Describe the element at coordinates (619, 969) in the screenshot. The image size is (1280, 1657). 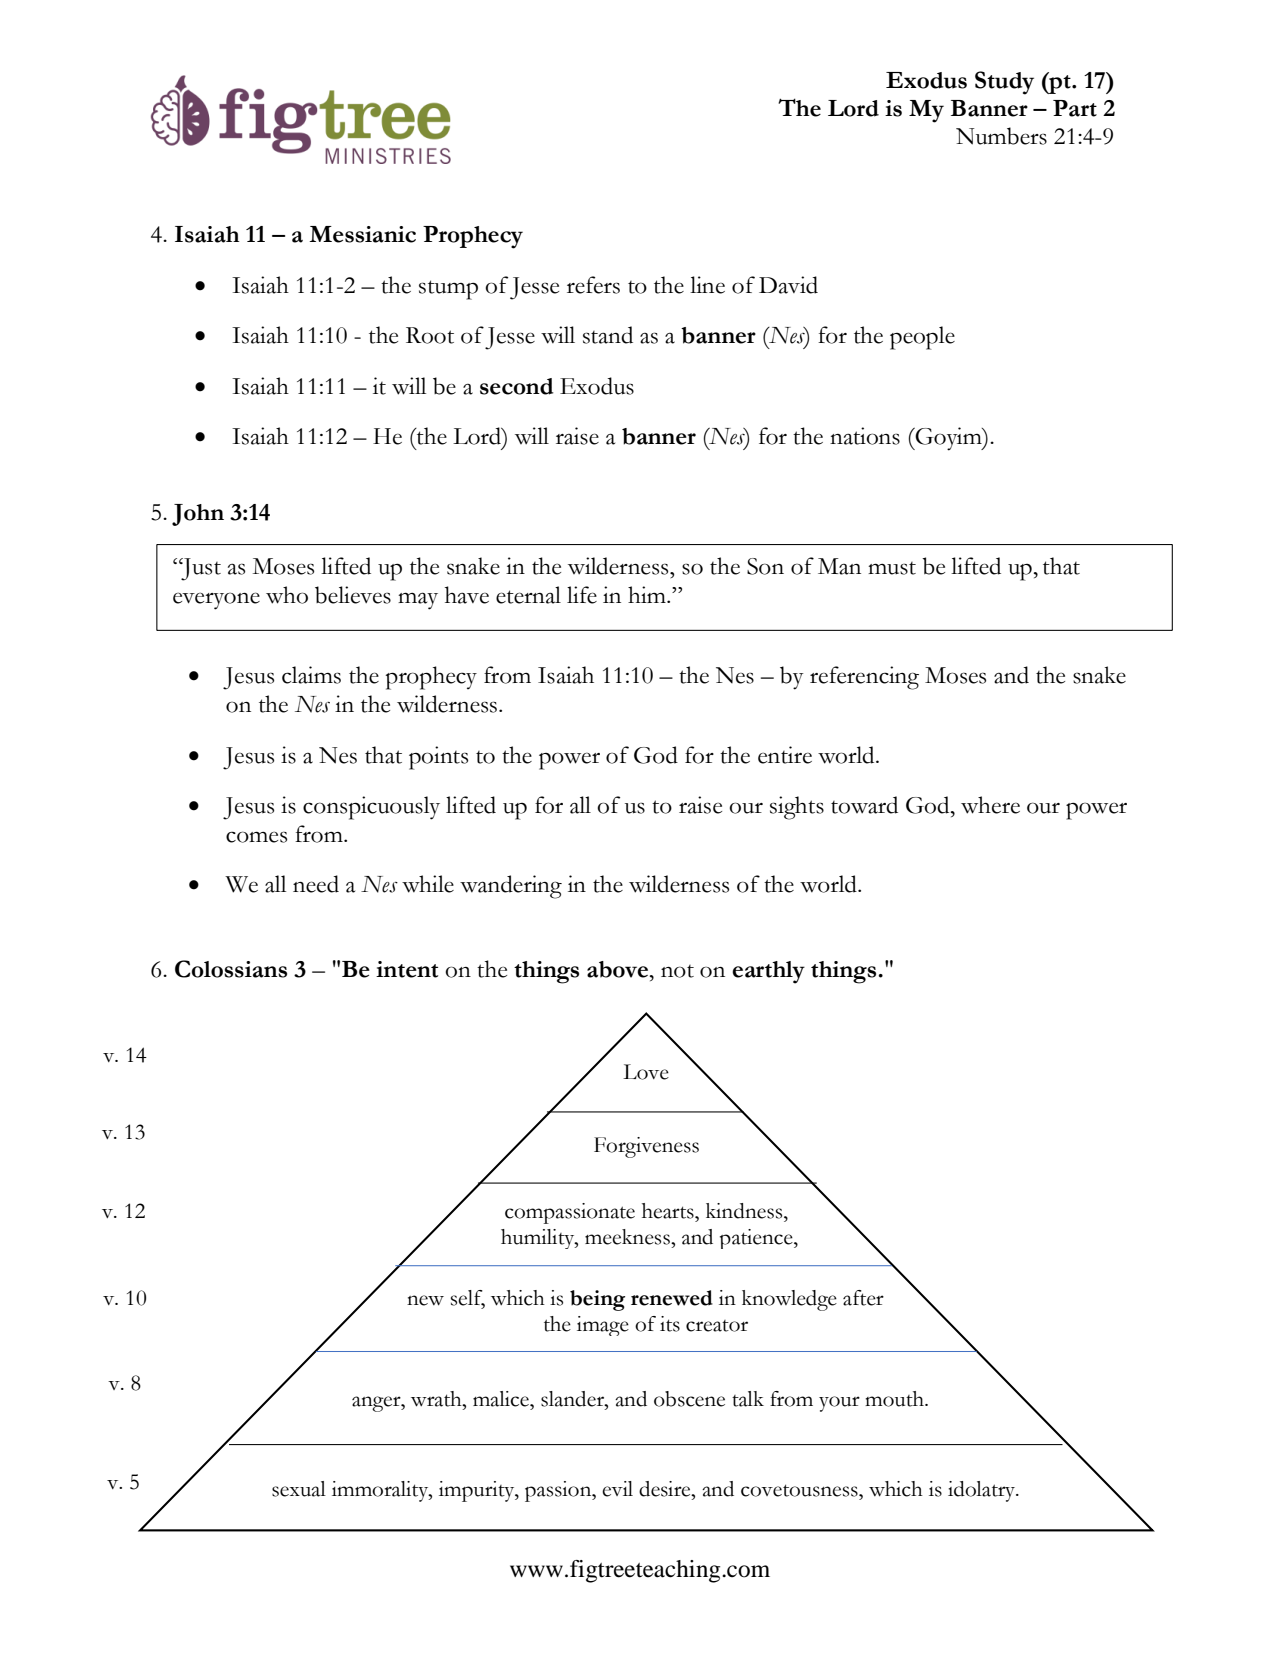
I see `above` at that location.
